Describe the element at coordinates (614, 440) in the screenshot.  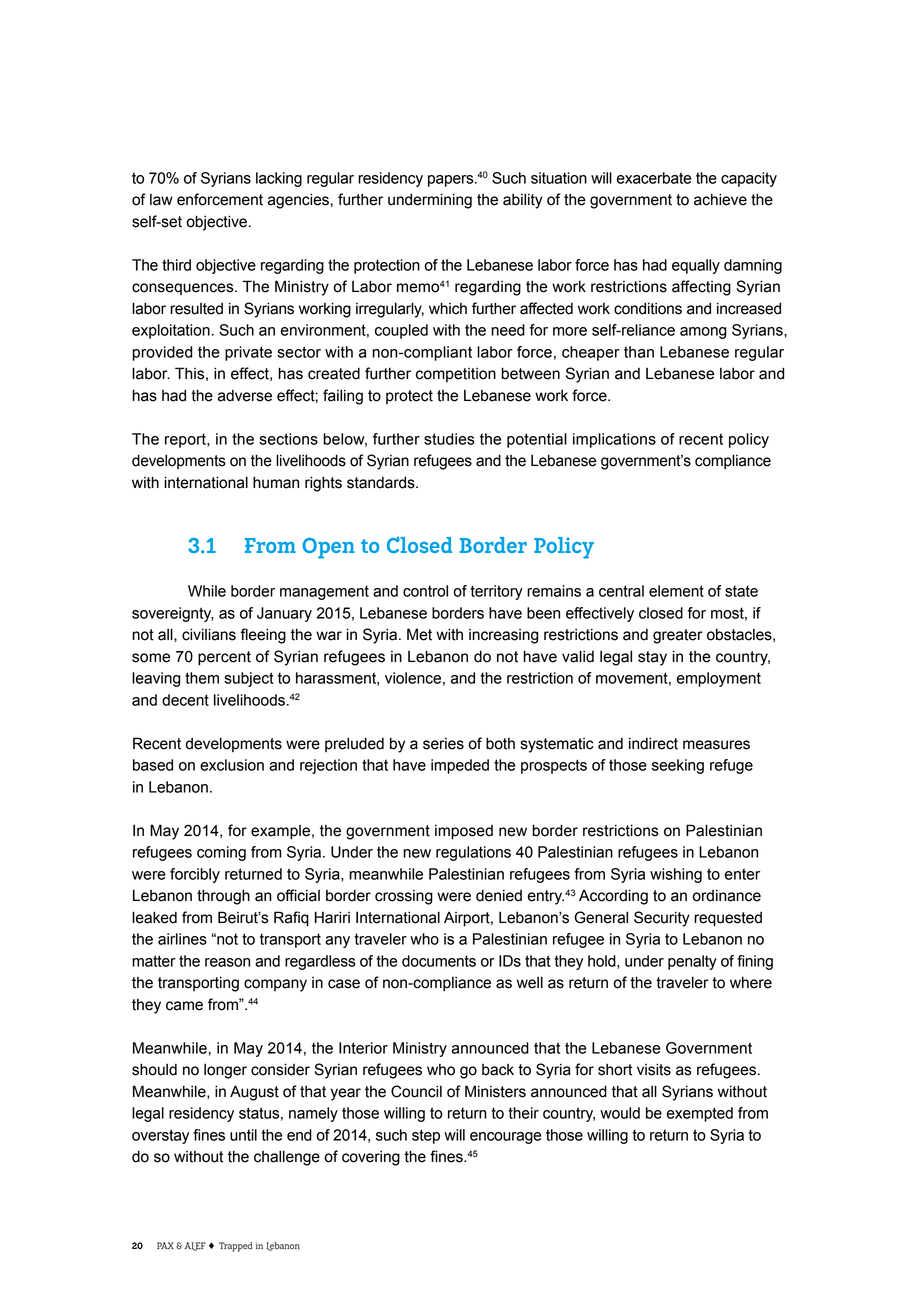
I see `implications` at that location.
